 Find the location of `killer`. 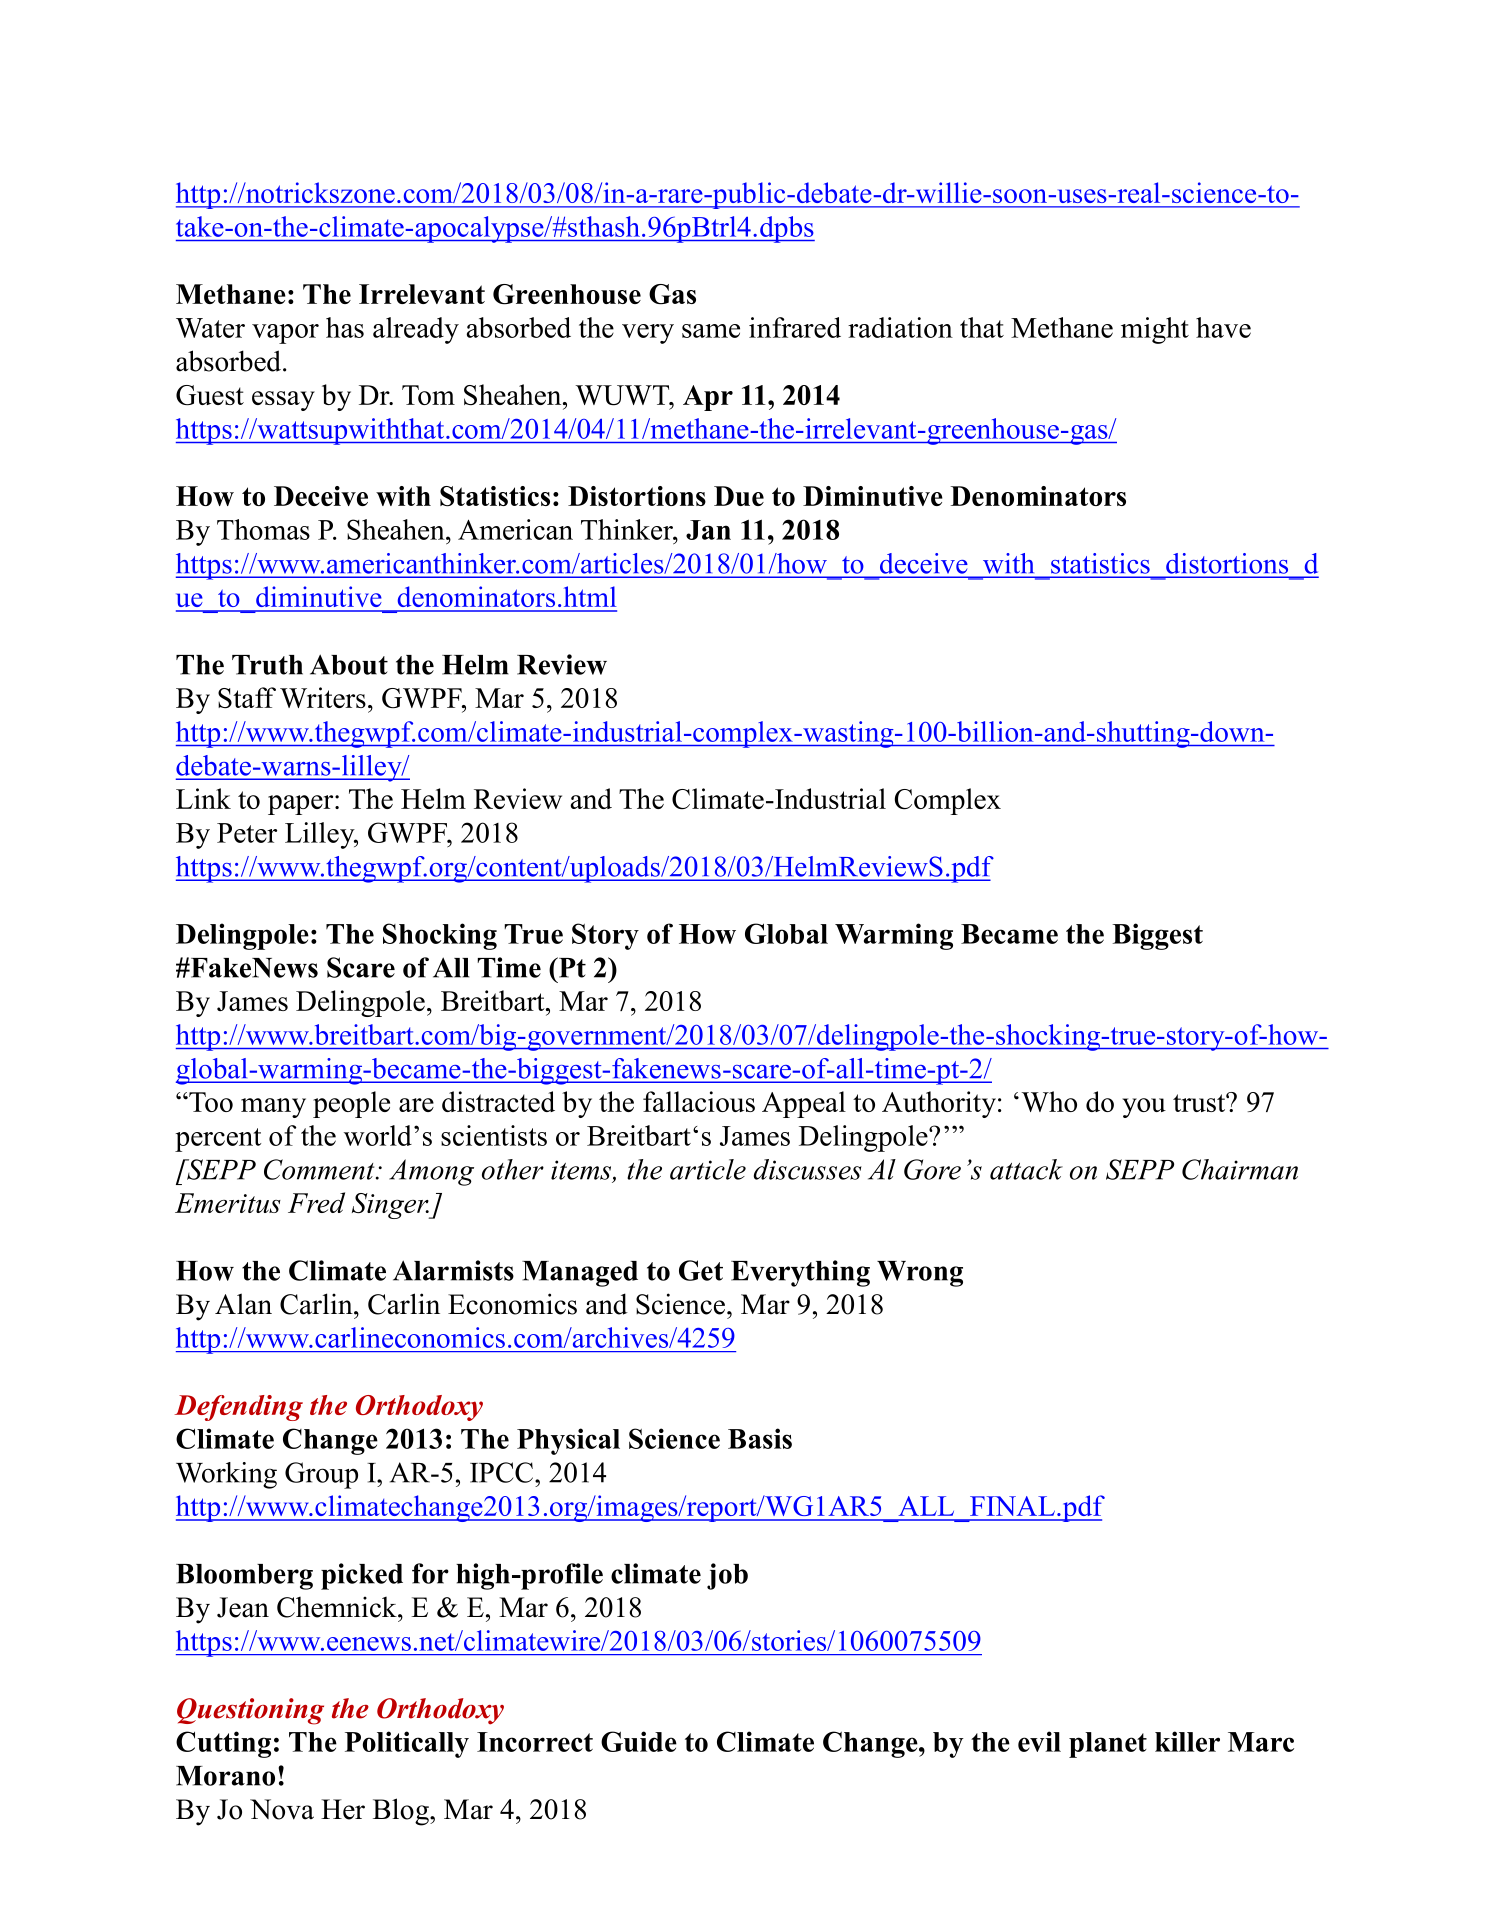

killer is located at coordinates (1187, 1741).
